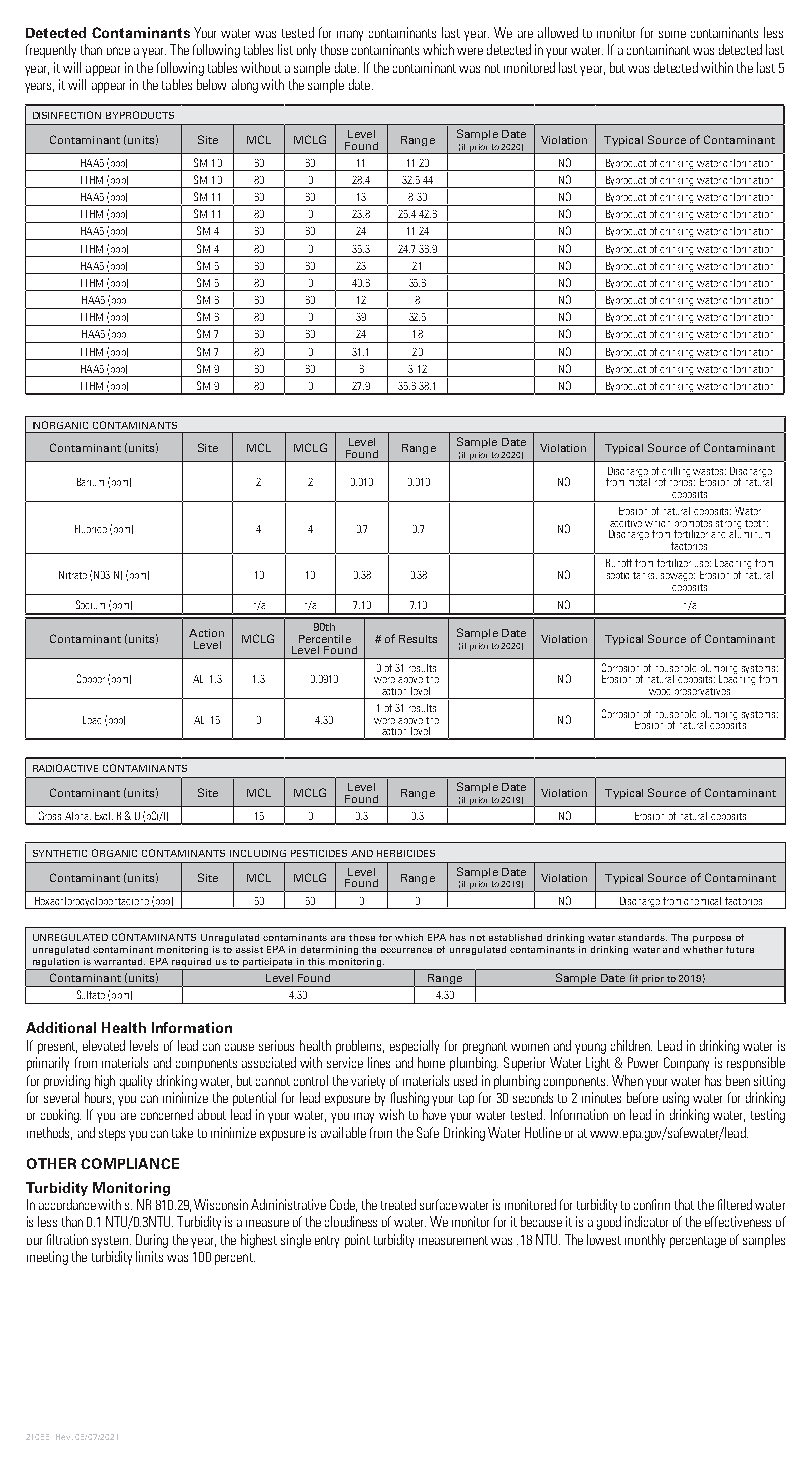 Image resolution: width=812 pixels, height=1467 pixels. What do you see at coordinates (65, 768) in the document?
I see `RADIOACTIVE` at bounding box center [65, 768].
